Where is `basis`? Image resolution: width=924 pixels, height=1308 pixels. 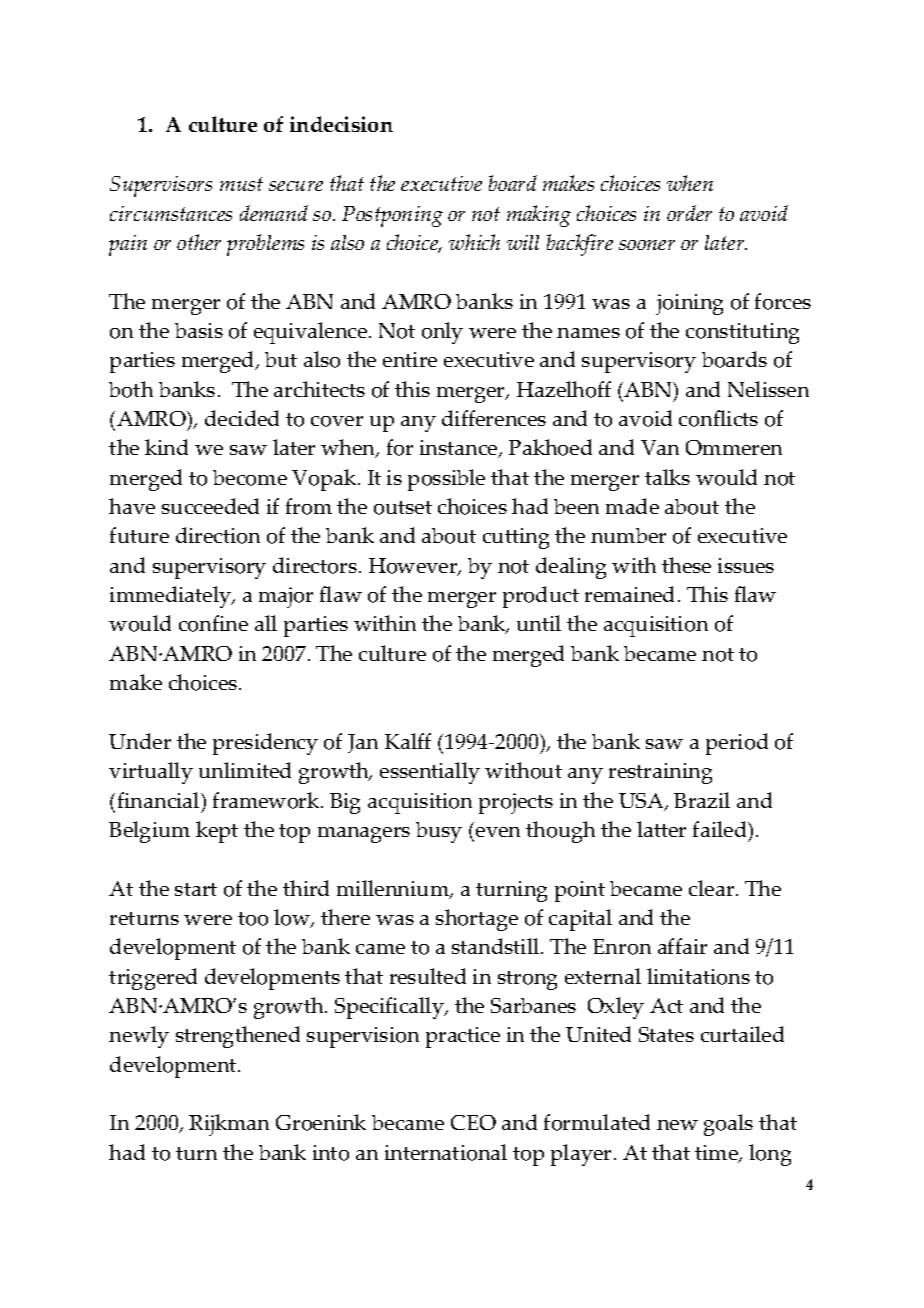 basis is located at coordinates (199, 330).
